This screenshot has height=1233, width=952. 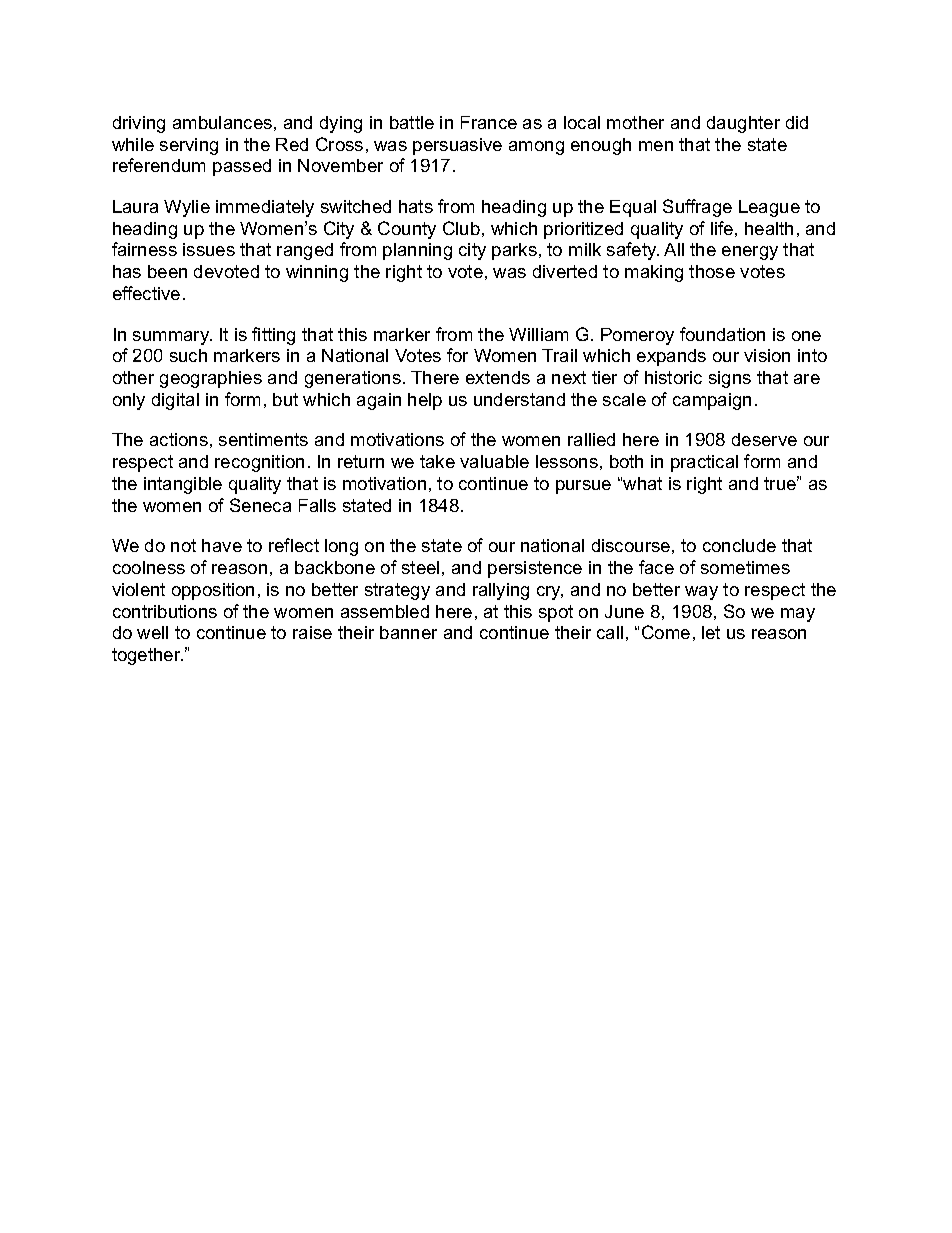 I want to click on signs, so click(x=730, y=379).
